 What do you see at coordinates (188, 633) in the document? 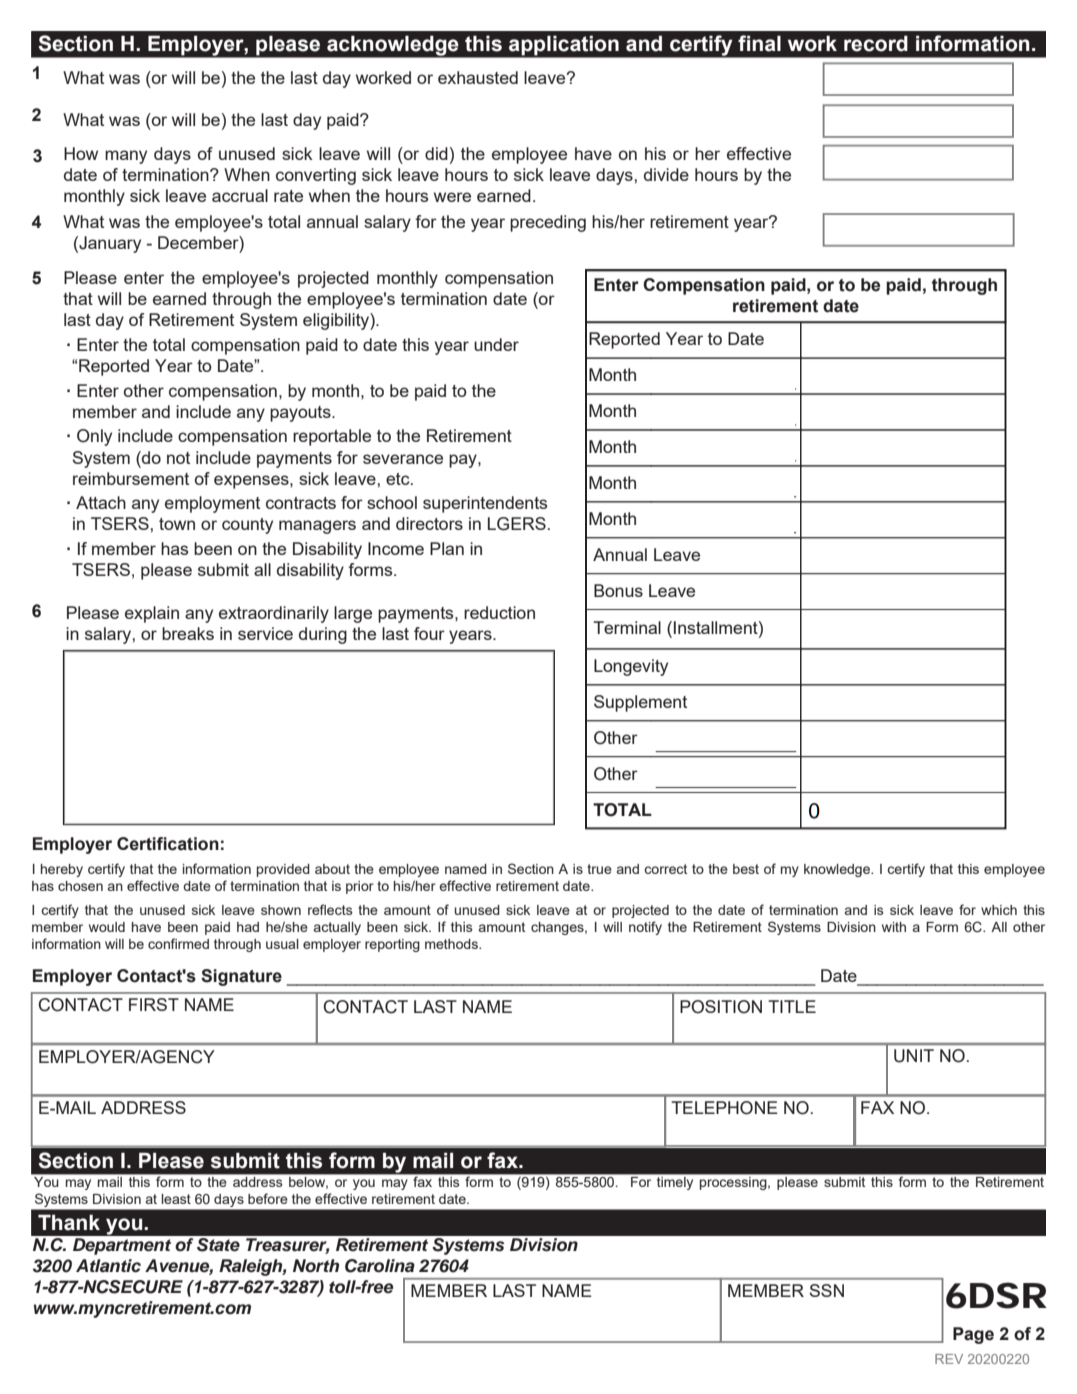
I see `breaks` at bounding box center [188, 633].
